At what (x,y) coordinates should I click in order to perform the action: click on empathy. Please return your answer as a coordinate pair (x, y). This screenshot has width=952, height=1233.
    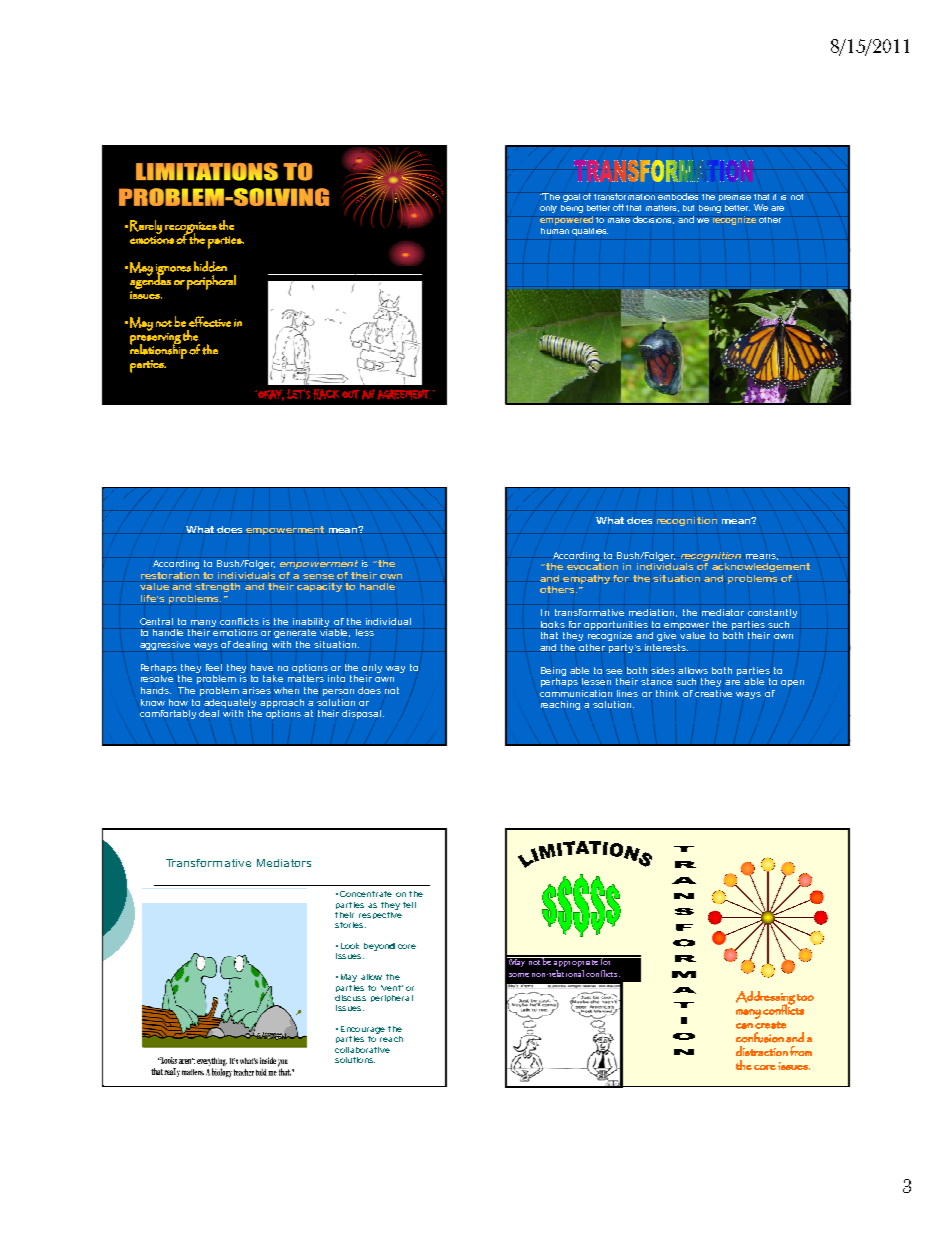
    Looking at the image, I should click on (586, 579).
